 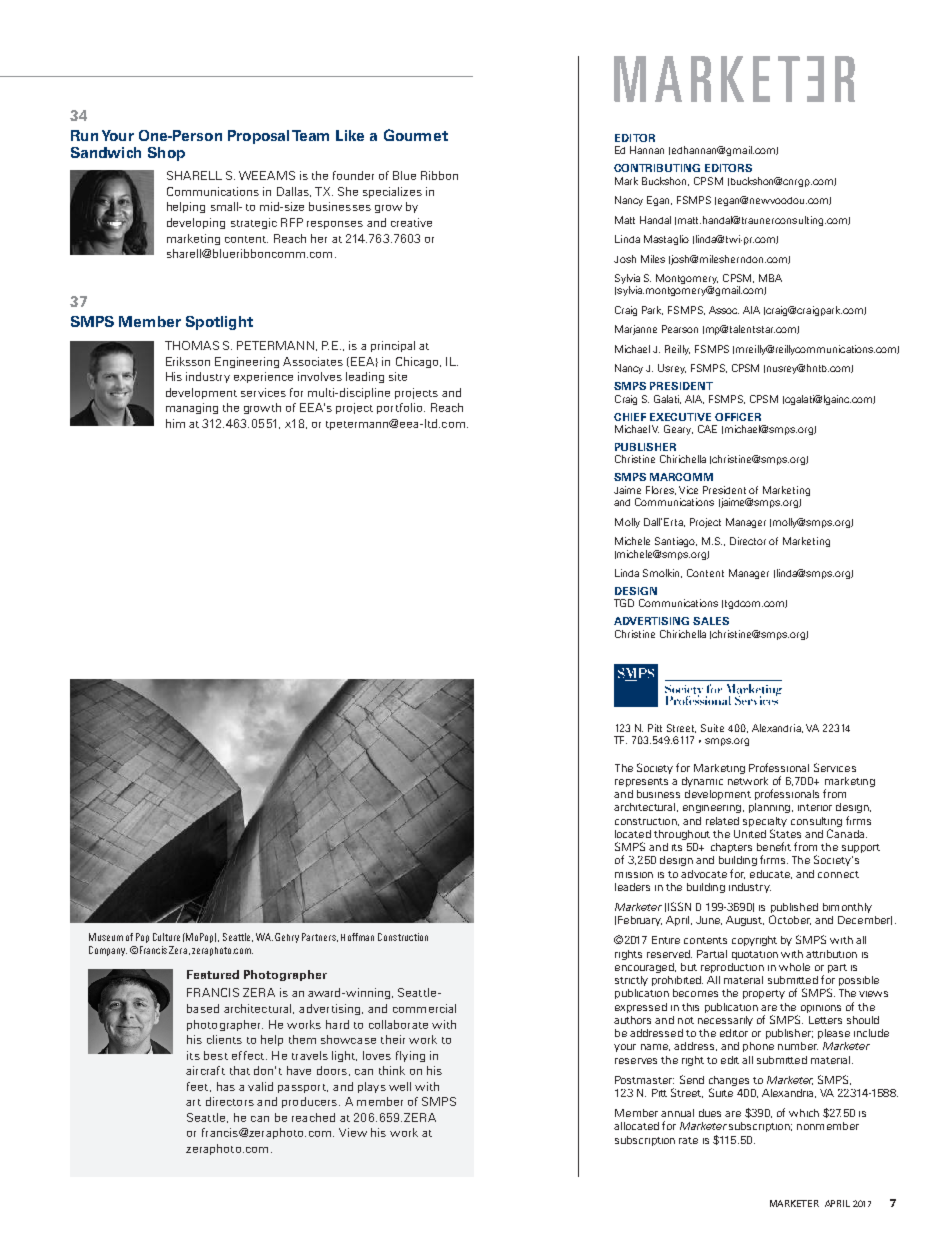 I want to click on well, so click(x=400, y=1086).
